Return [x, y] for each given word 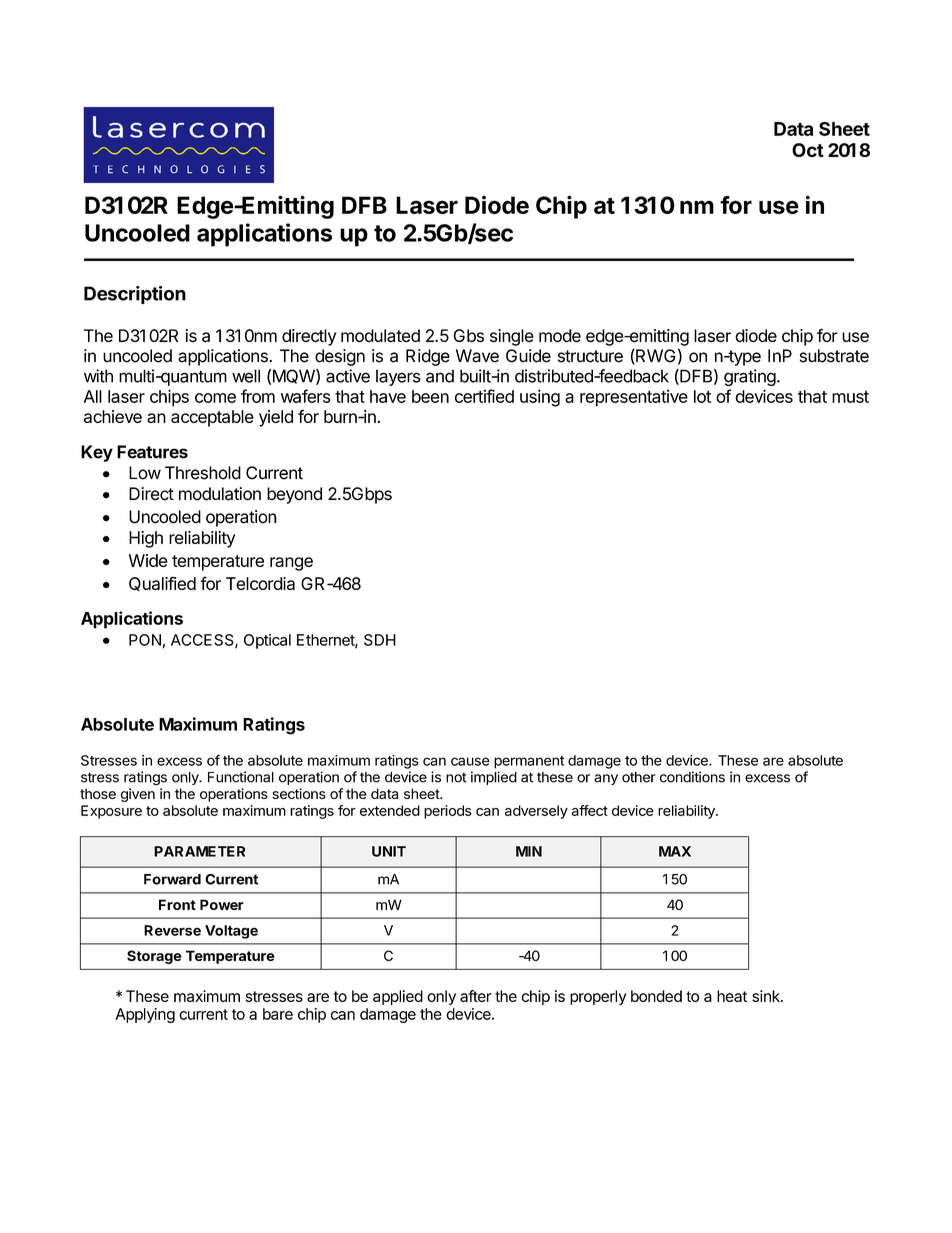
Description [135, 295]
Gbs [468, 335]
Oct [808, 150]
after [476, 996]
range [291, 564]
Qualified [162, 583]
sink [767, 996]
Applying [145, 1015]
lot [702, 396]
